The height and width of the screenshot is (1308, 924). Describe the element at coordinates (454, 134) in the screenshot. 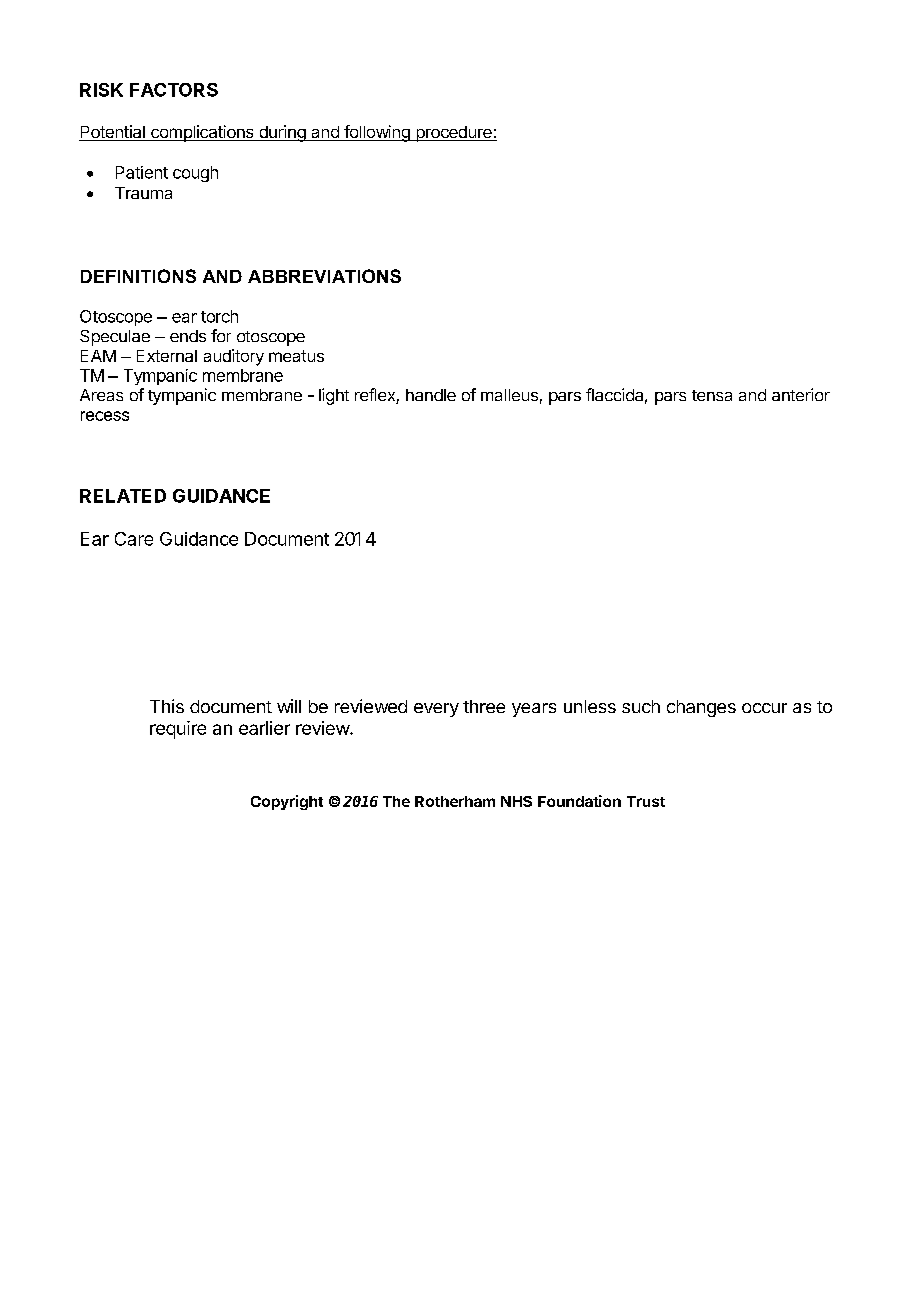

I see `procedure` at that location.
